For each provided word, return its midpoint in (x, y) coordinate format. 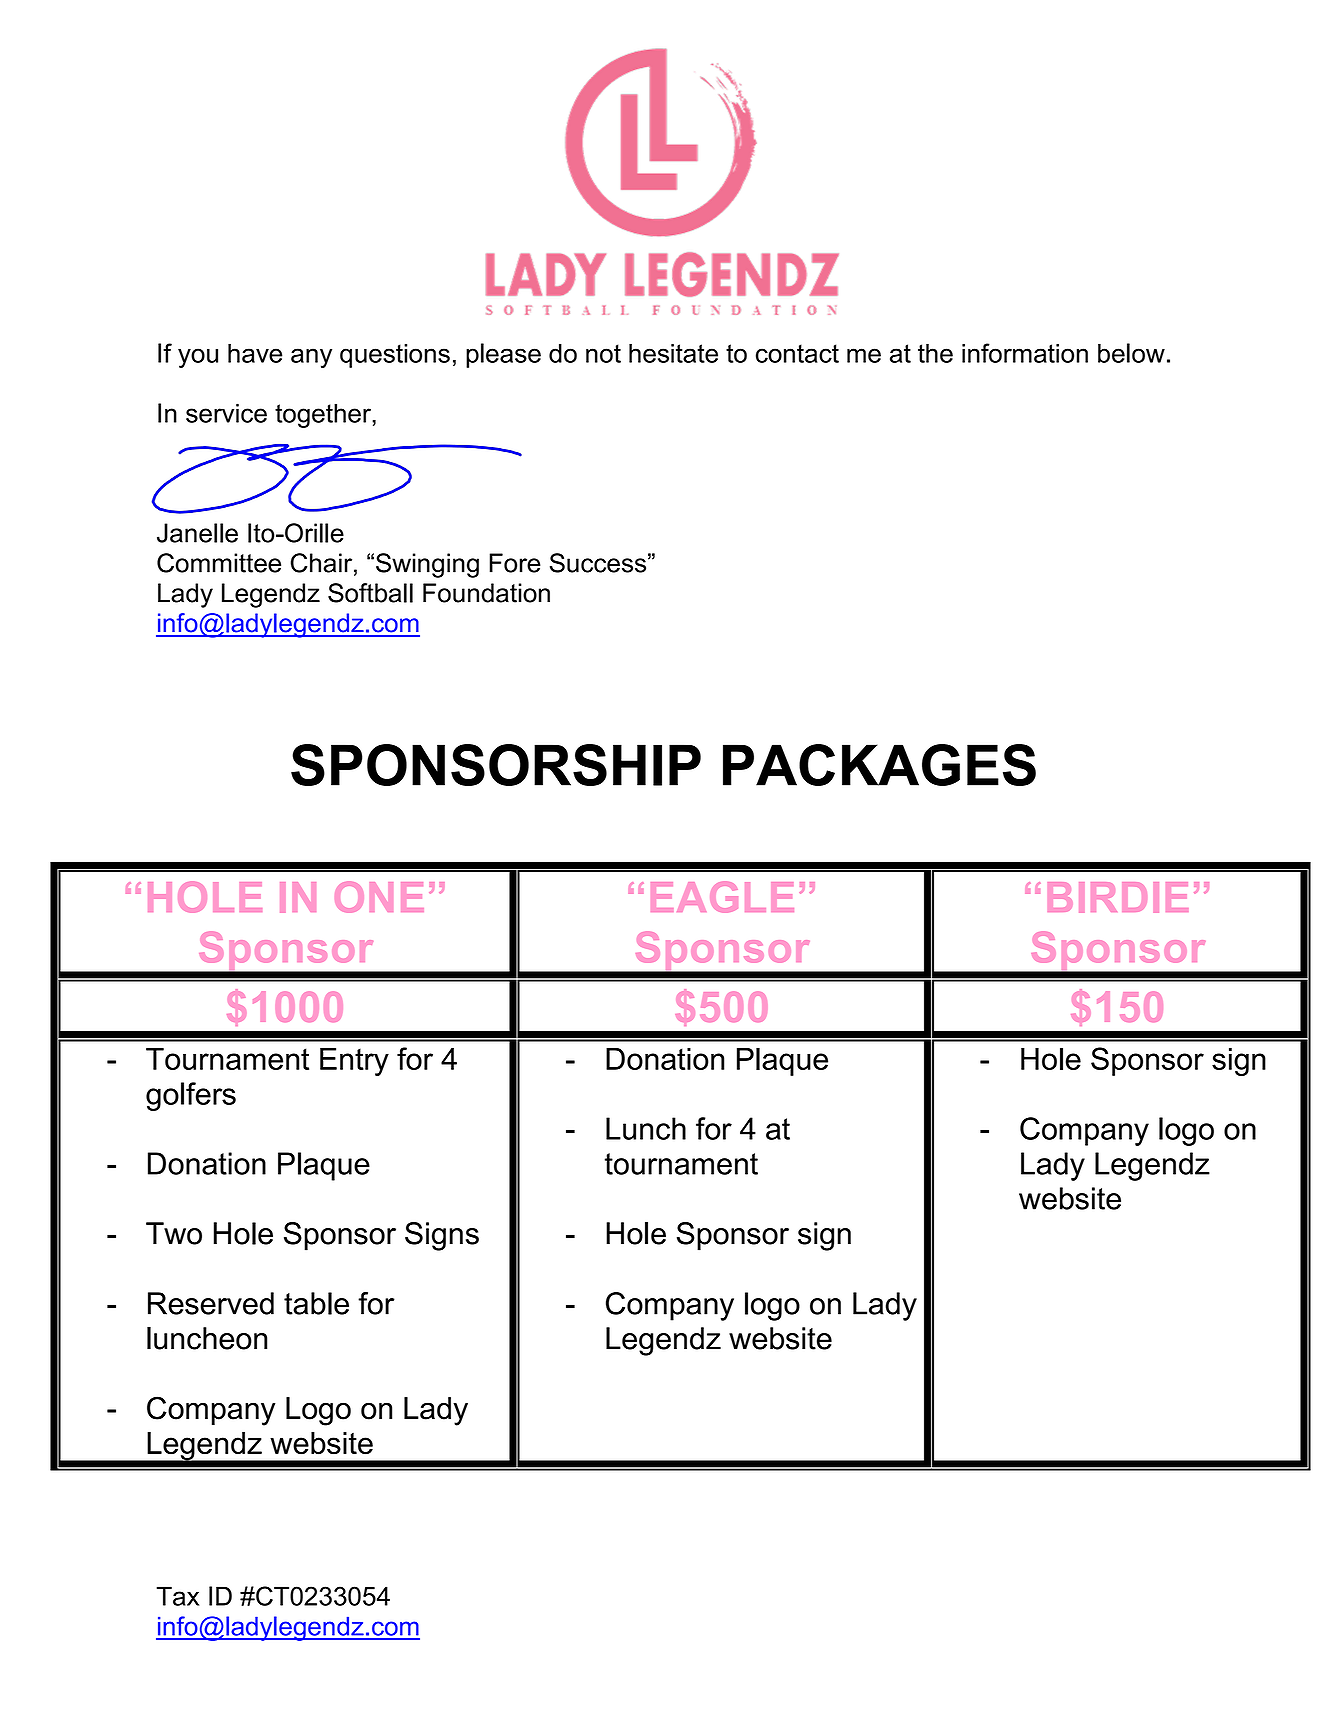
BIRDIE (1118, 897)
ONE (379, 897)
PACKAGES (879, 765)
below (1131, 353)
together (324, 415)
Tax (177, 1596)
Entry (354, 1062)
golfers (191, 1096)
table (316, 1303)
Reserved (211, 1303)
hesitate (673, 353)
